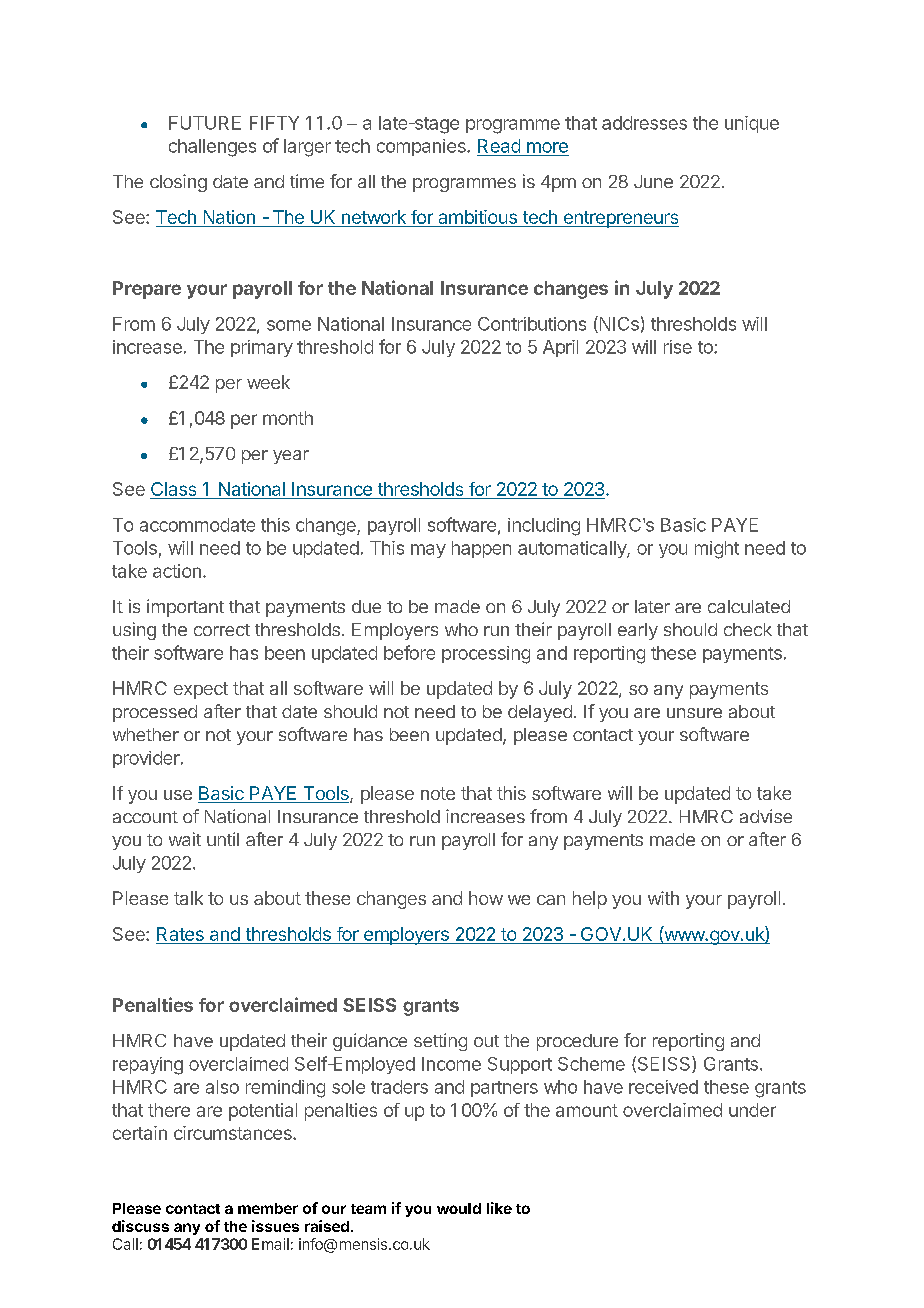 This image has width=924, height=1308. I want to click on companies, so click(422, 147).
